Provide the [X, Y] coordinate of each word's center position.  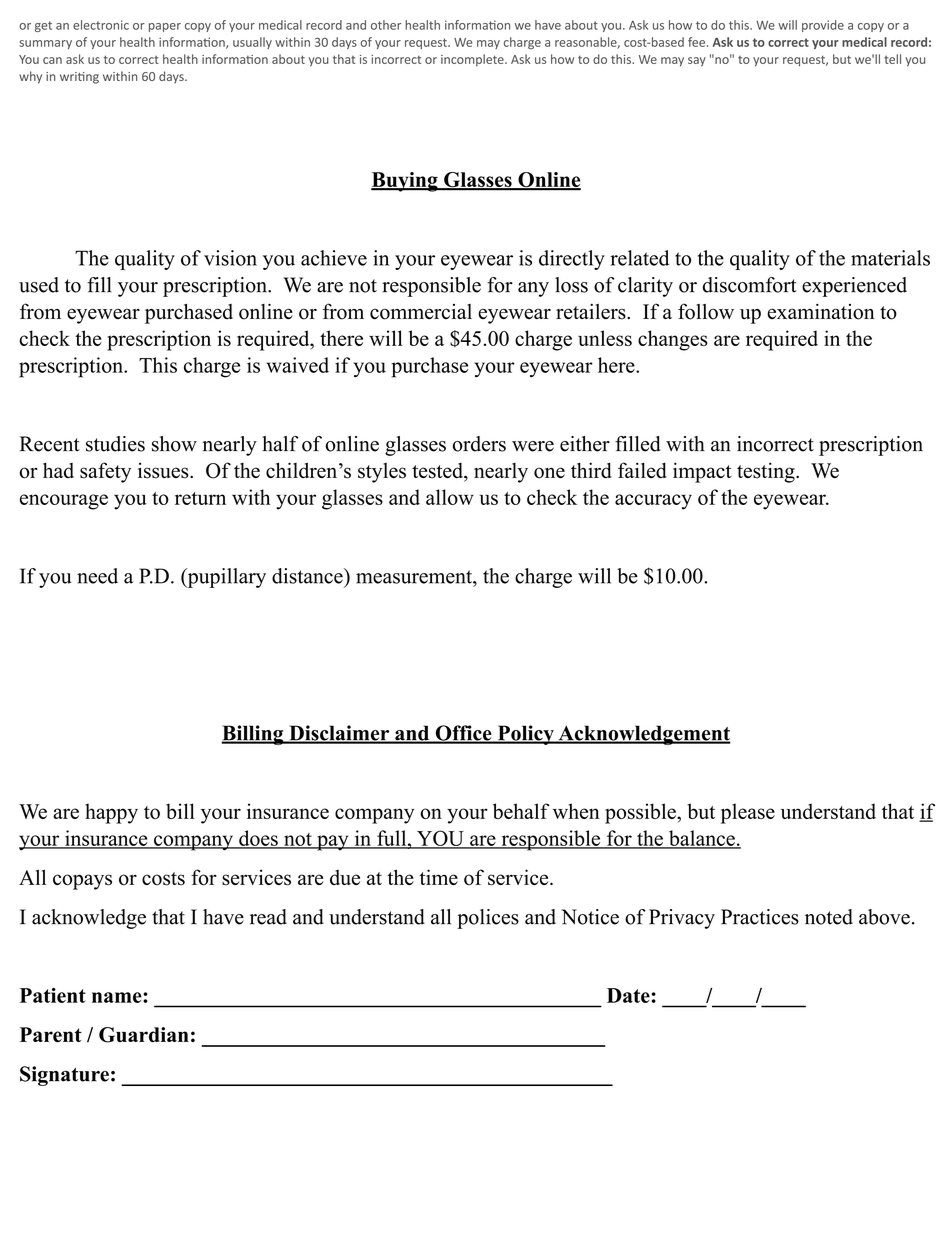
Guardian [144, 1035]
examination [821, 312]
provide [823, 26]
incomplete [473, 60]
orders [479, 444]
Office [463, 734]
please [748, 813]
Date [628, 995]
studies [115, 444]
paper [165, 27]
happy [111, 813]
